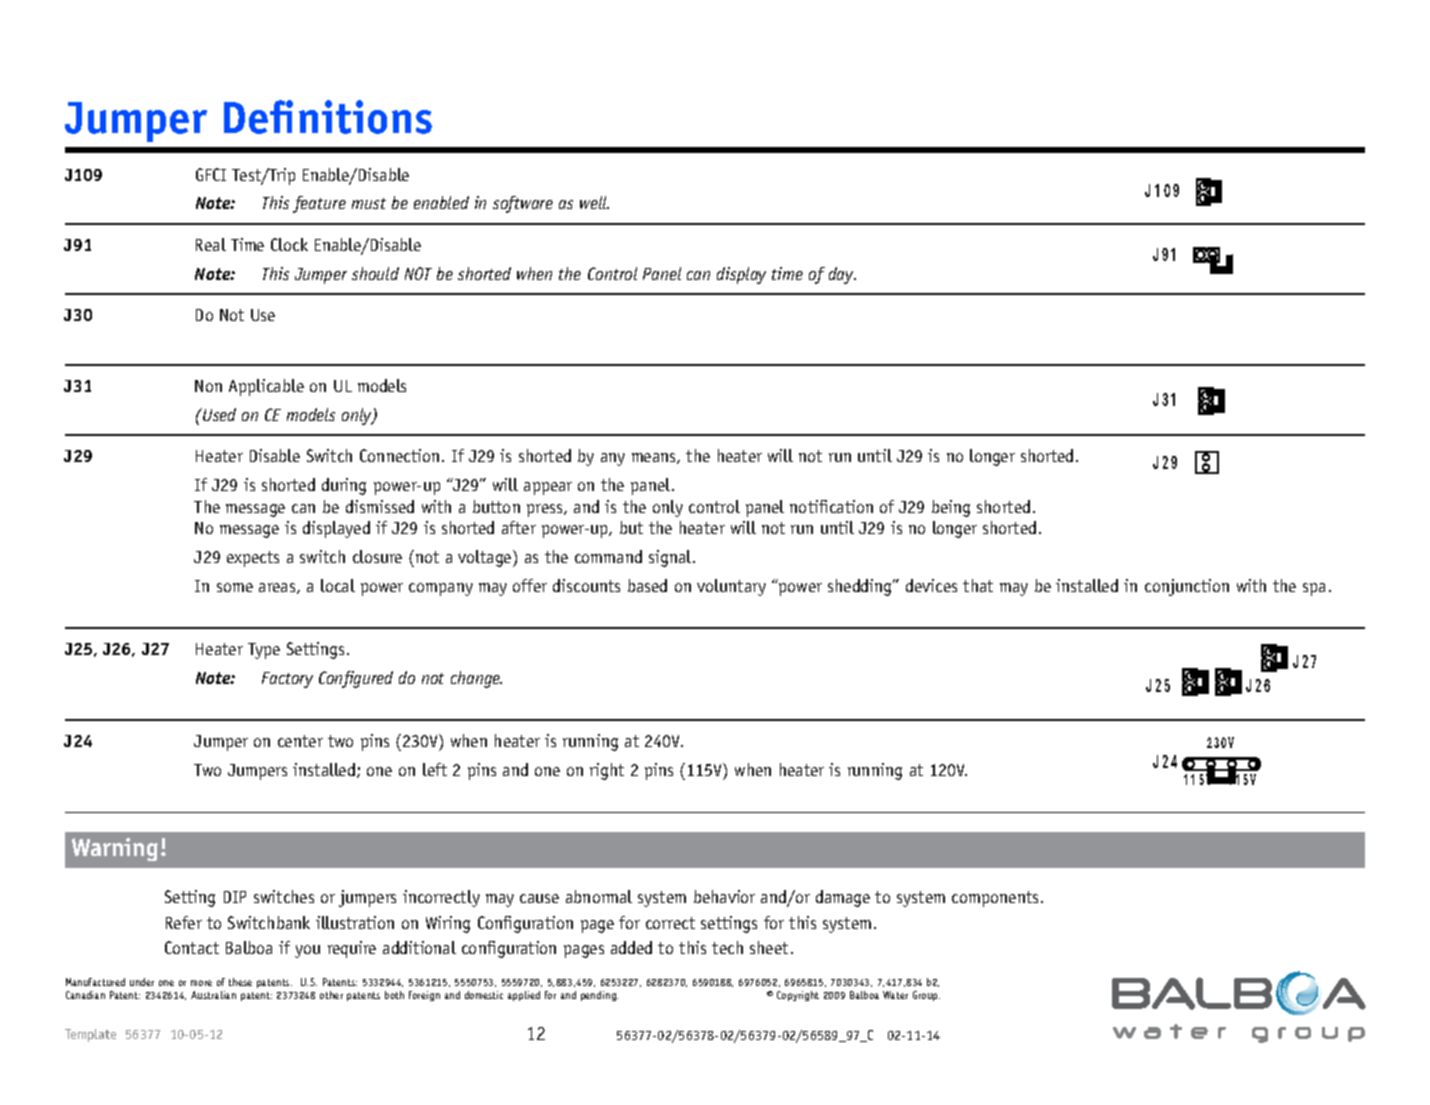 Image resolution: width=1430 pixels, height=1105 pixels. I want to click on Used, so click(218, 414).
